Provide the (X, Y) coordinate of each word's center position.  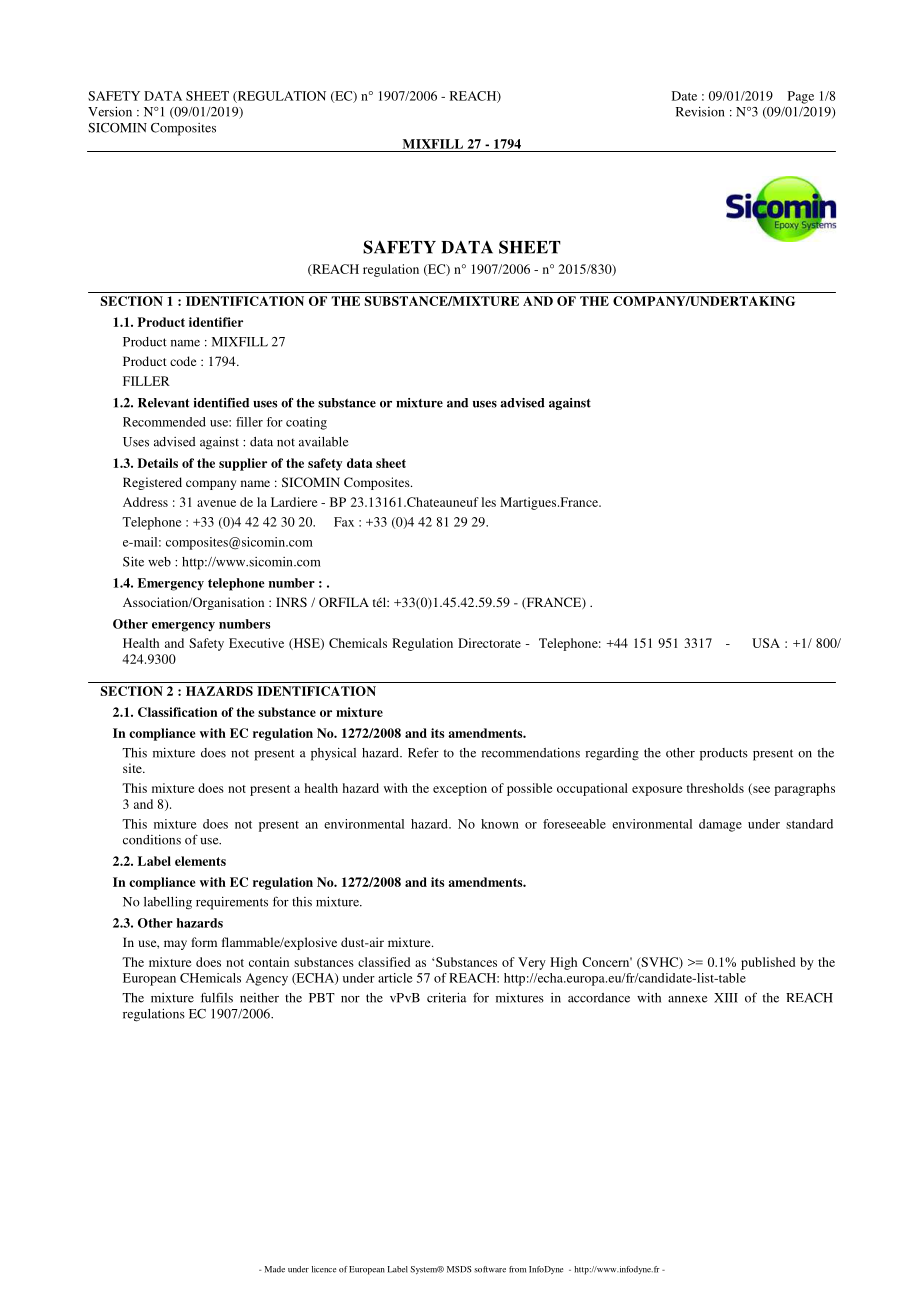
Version (110, 112)
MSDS (459, 1269)
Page (801, 97)
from (517, 1269)
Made (275, 1269)
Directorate (489, 643)
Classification (177, 712)
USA (766, 643)
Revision (700, 112)
